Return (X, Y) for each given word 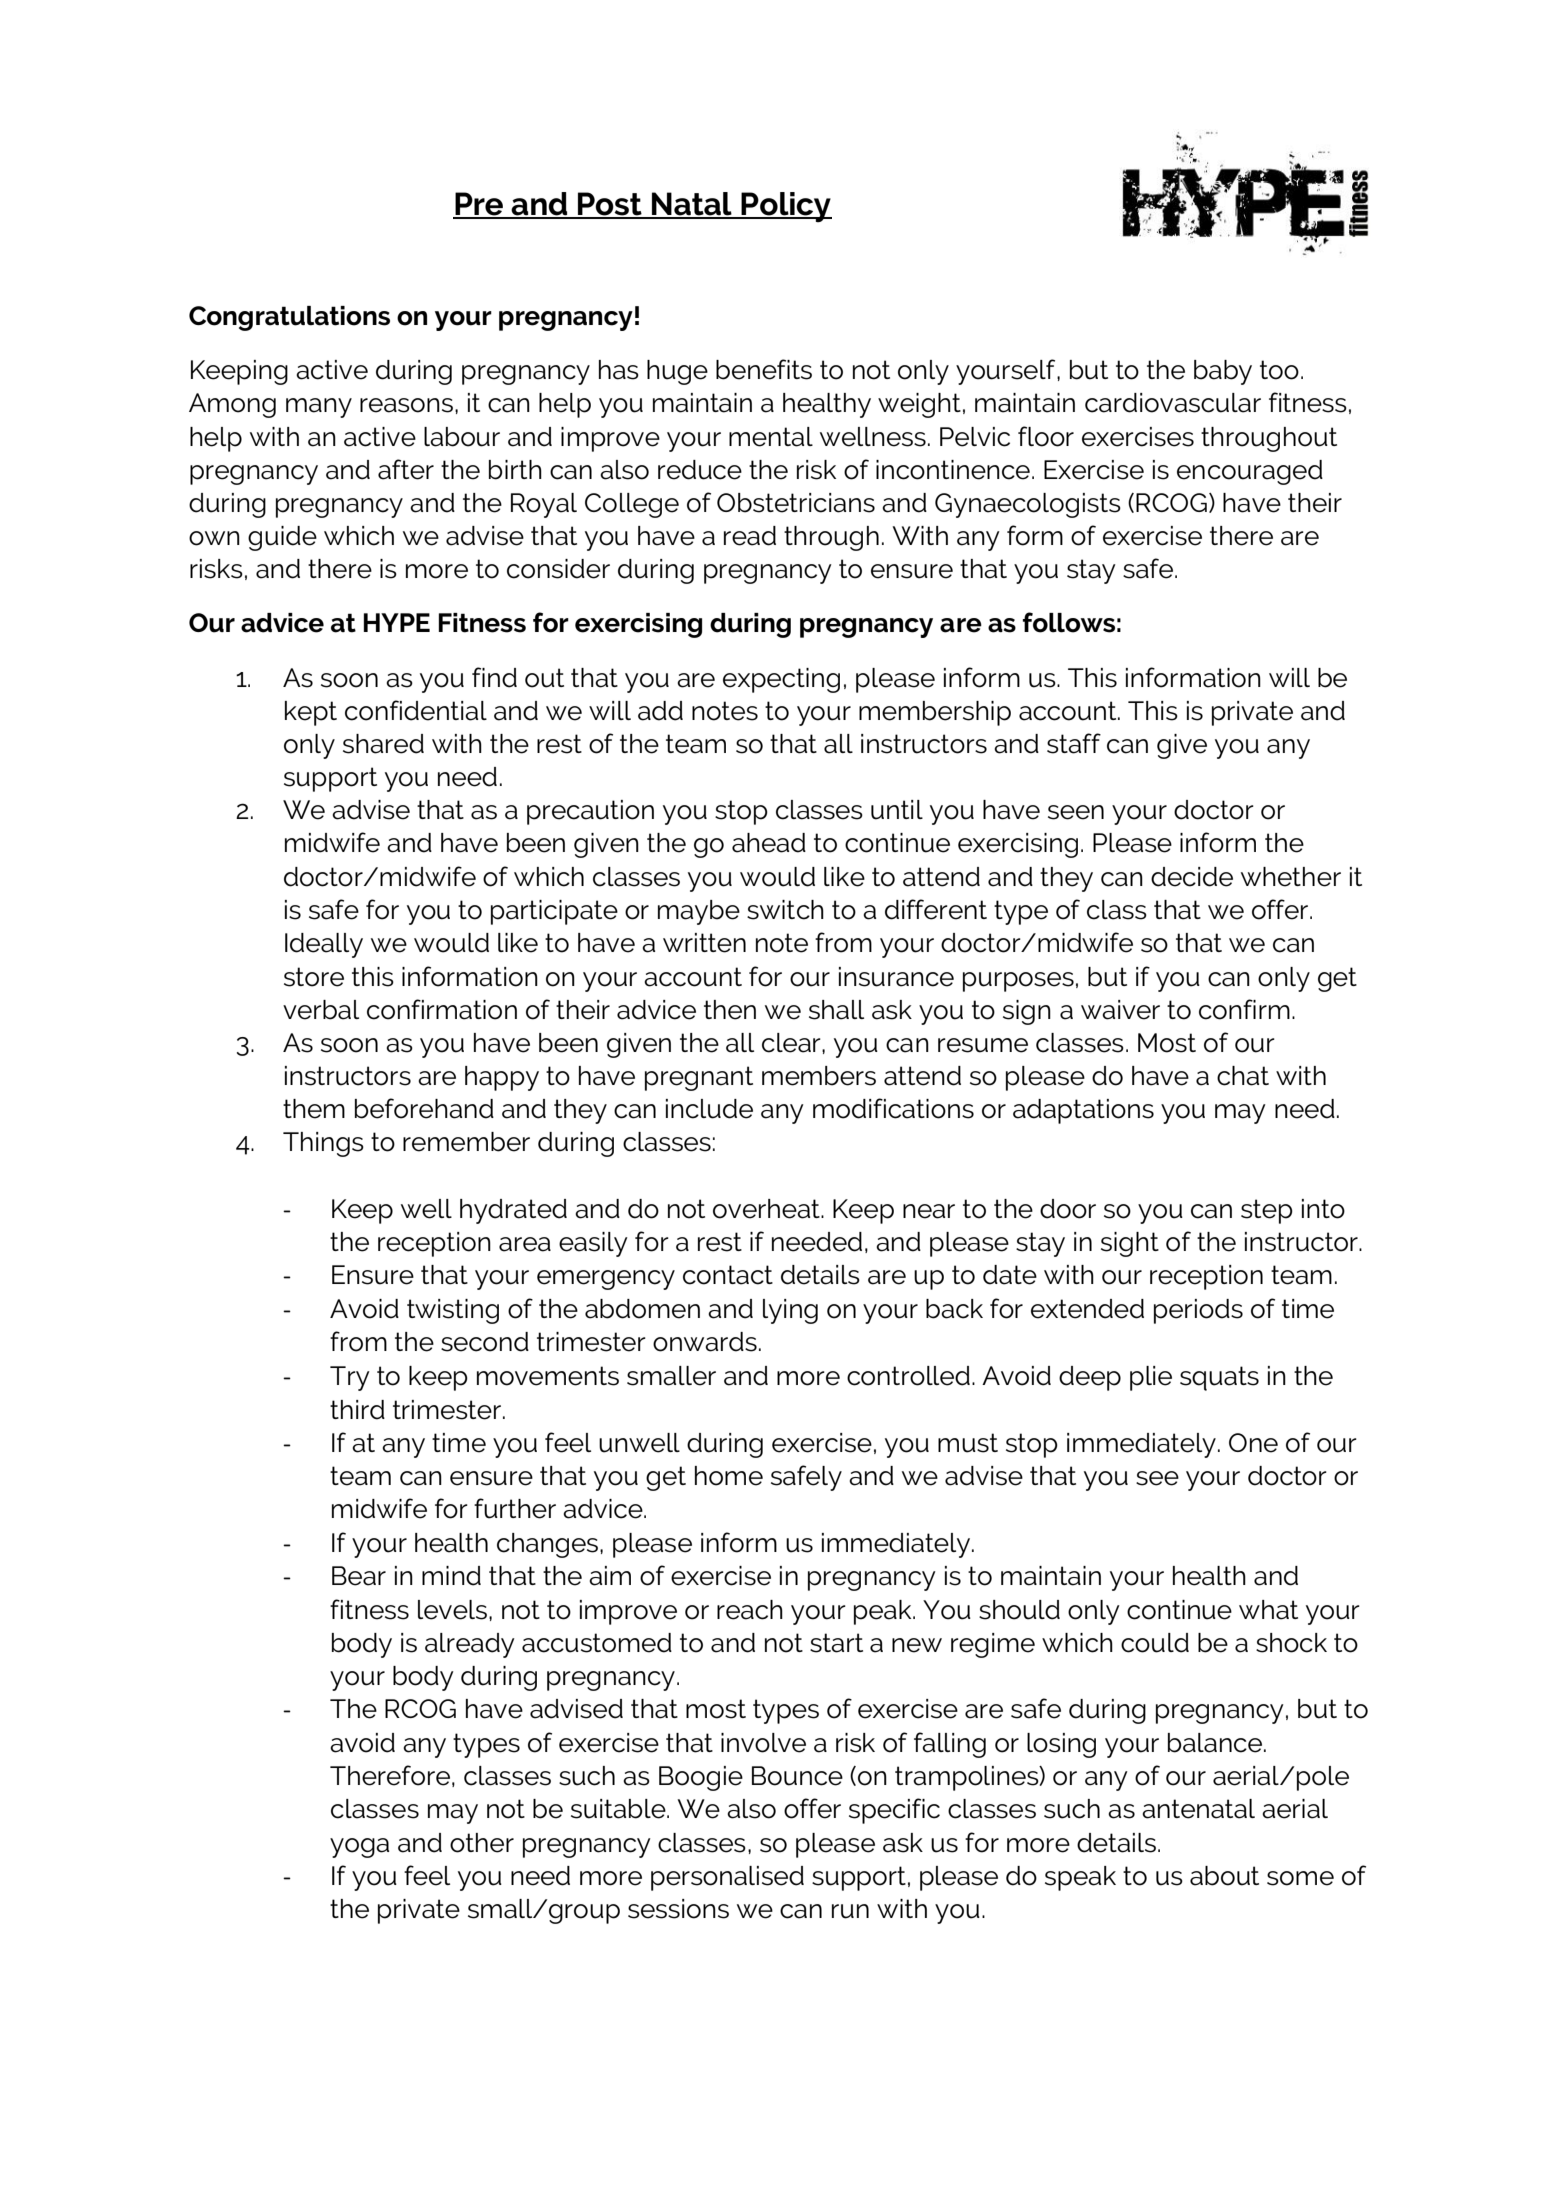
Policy (786, 207)
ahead (769, 843)
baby (1223, 372)
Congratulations (289, 318)
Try (350, 1378)
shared (383, 744)
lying (790, 1311)
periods (1198, 1311)
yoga (359, 1848)
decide (1192, 877)
